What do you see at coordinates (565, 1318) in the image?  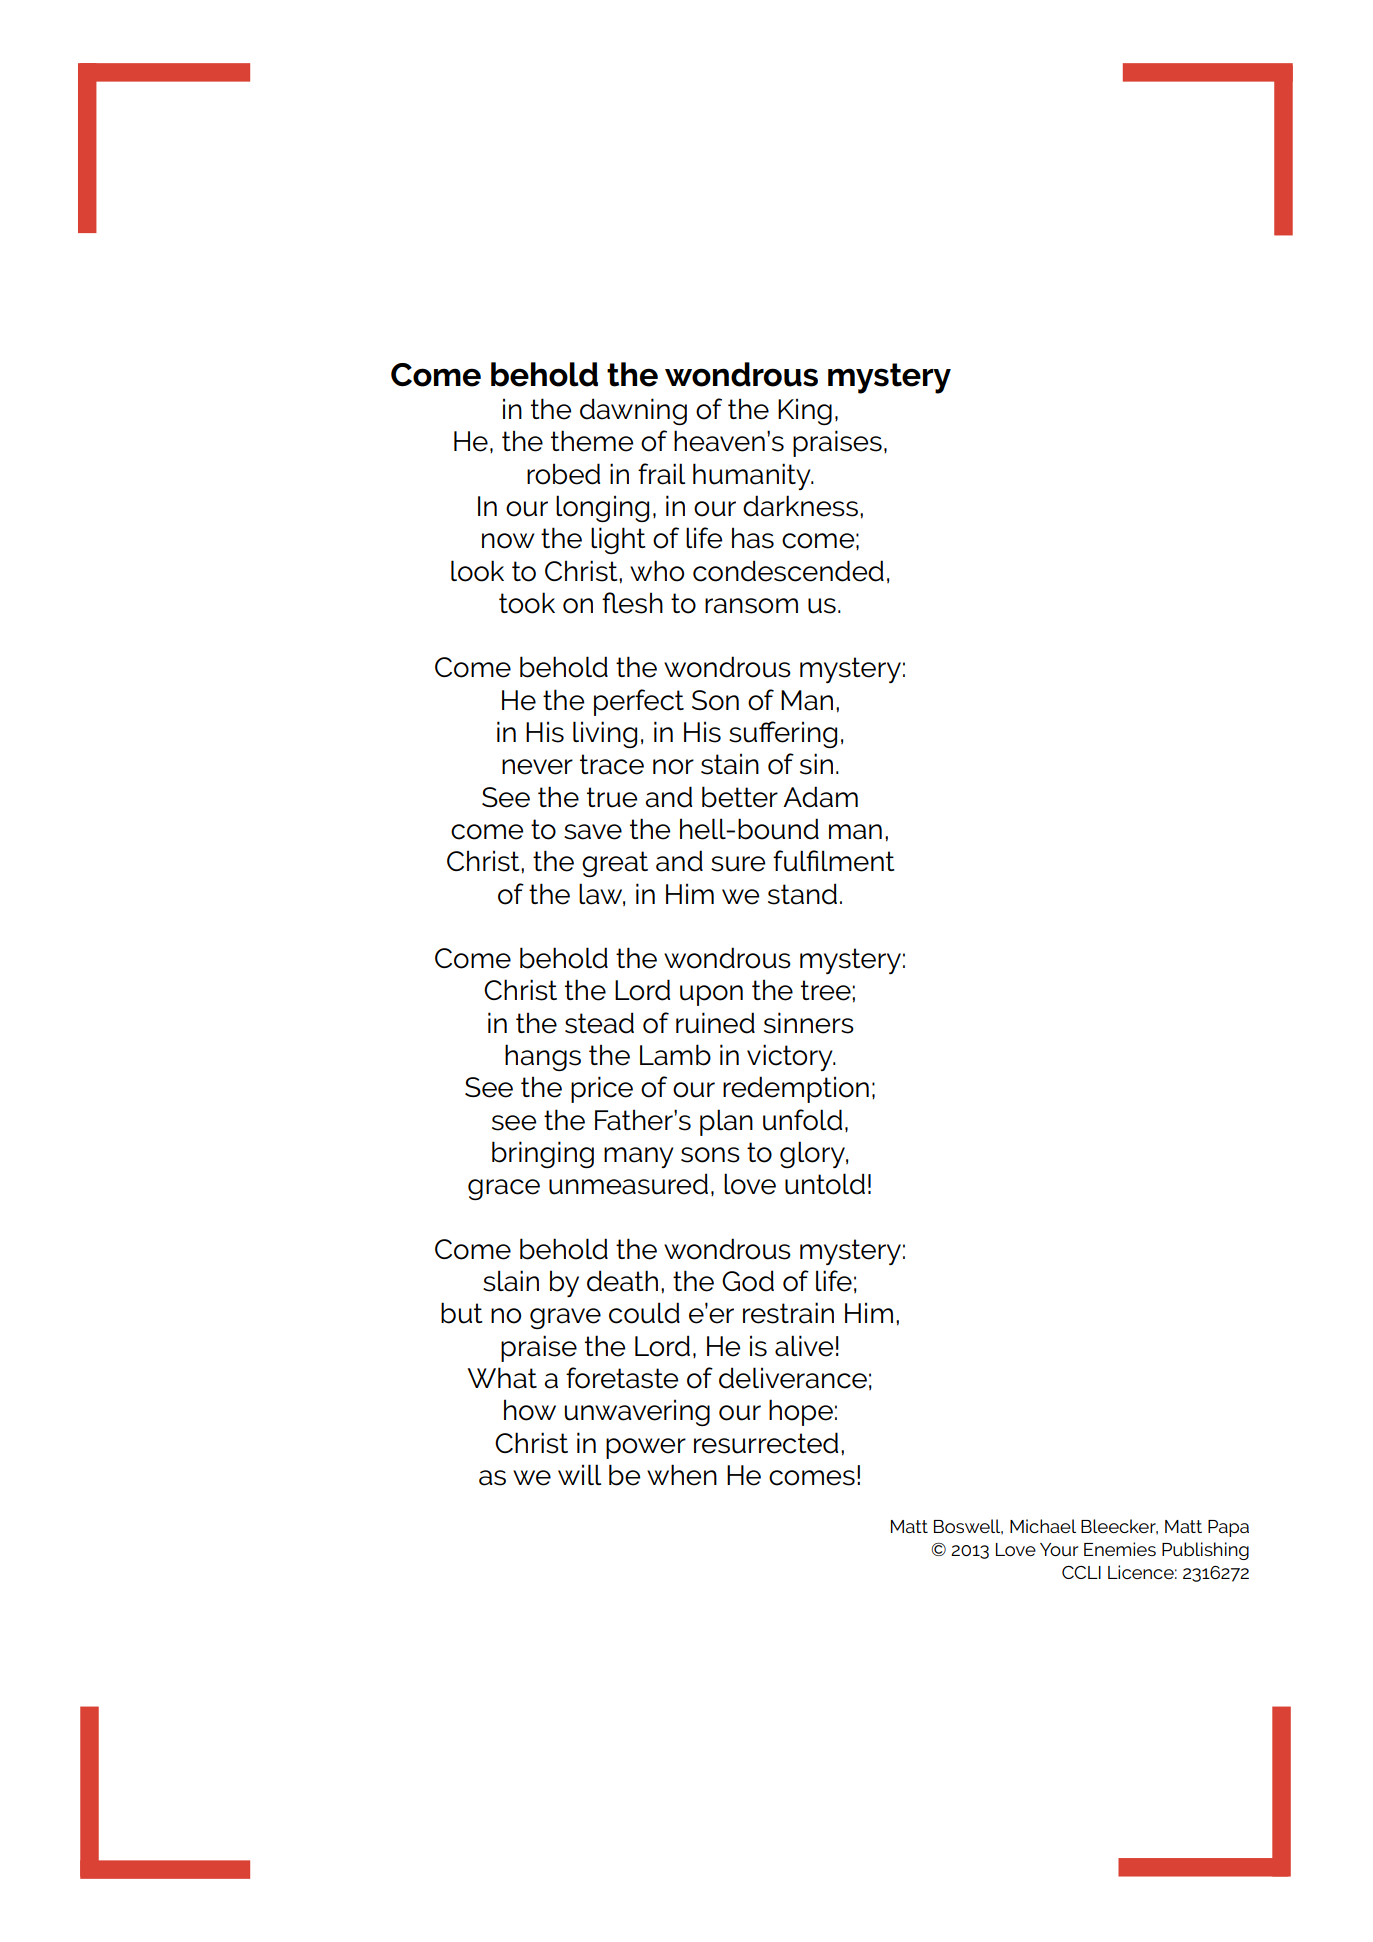 I see `grave` at bounding box center [565, 1318].
